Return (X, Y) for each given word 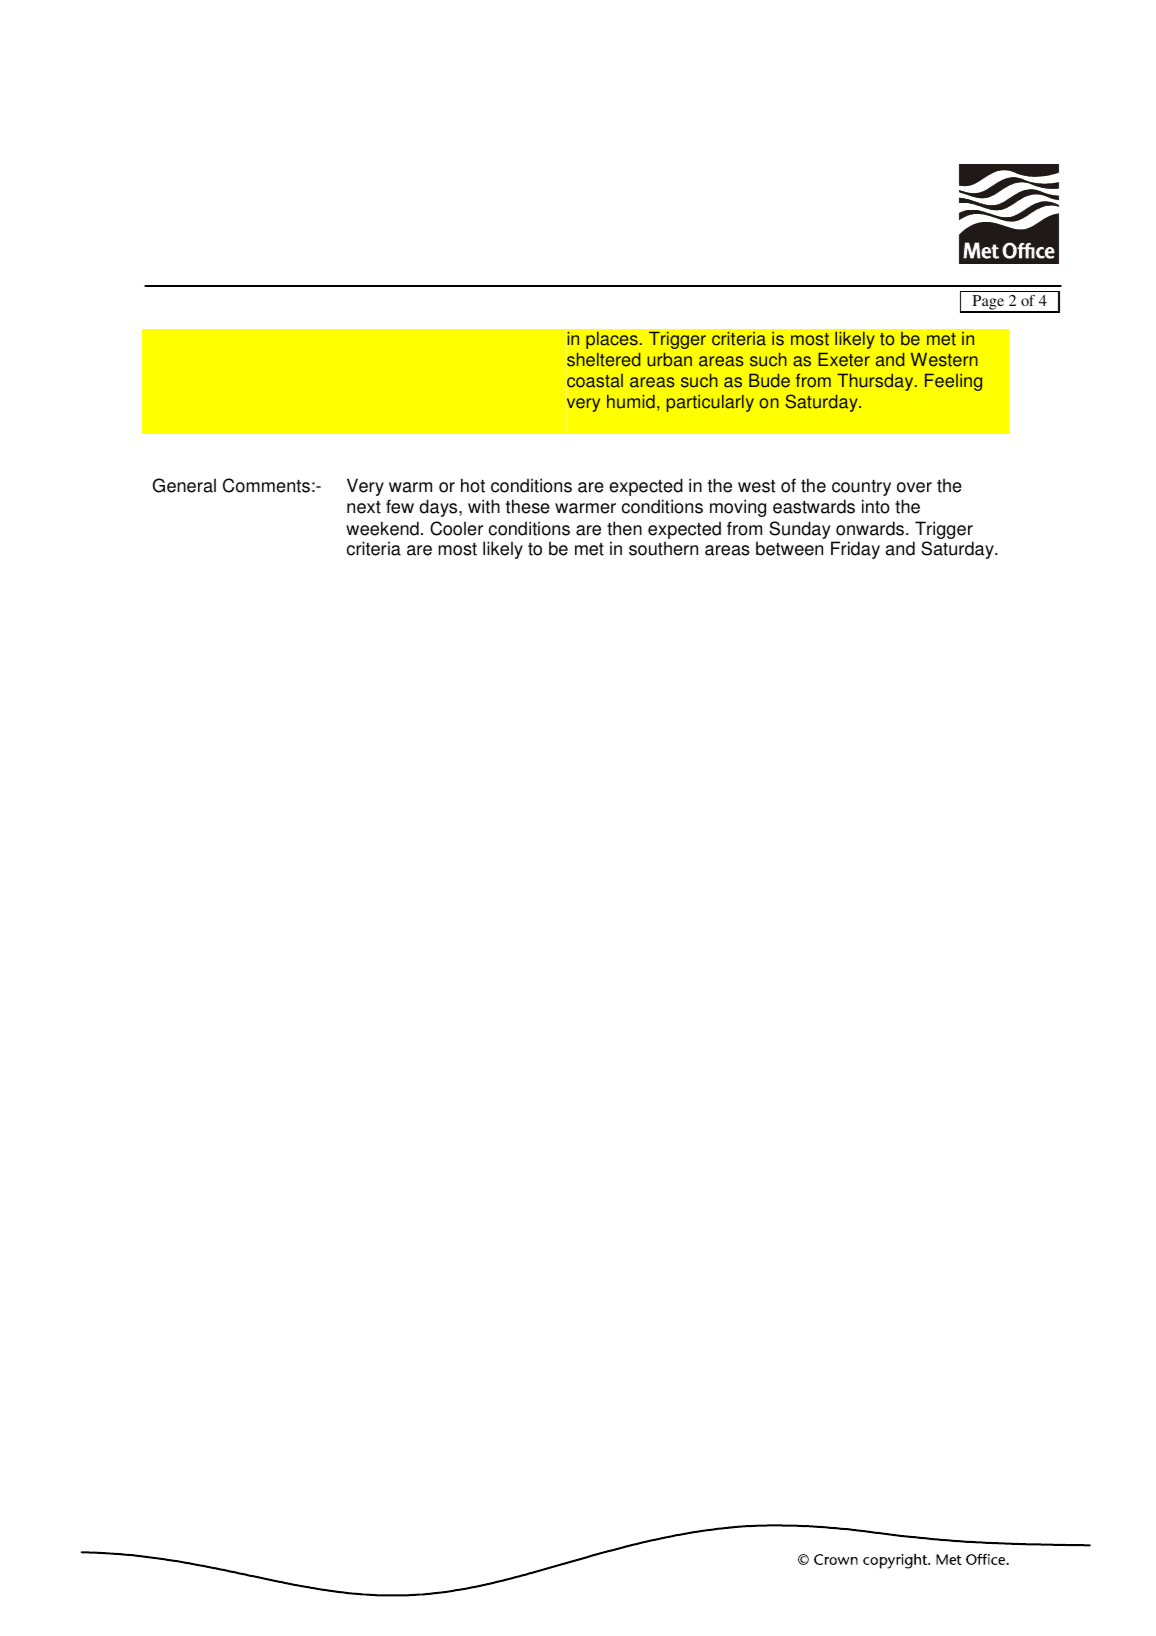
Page (988, 304)
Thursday (876, 382)
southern (663, 548)
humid (631, 402)
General (184, 485)
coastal (595, 381)
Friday (855, 550)
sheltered (603, 360)
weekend (382, 528)
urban (669, 360)
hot (473, 485)
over (914, 487)
